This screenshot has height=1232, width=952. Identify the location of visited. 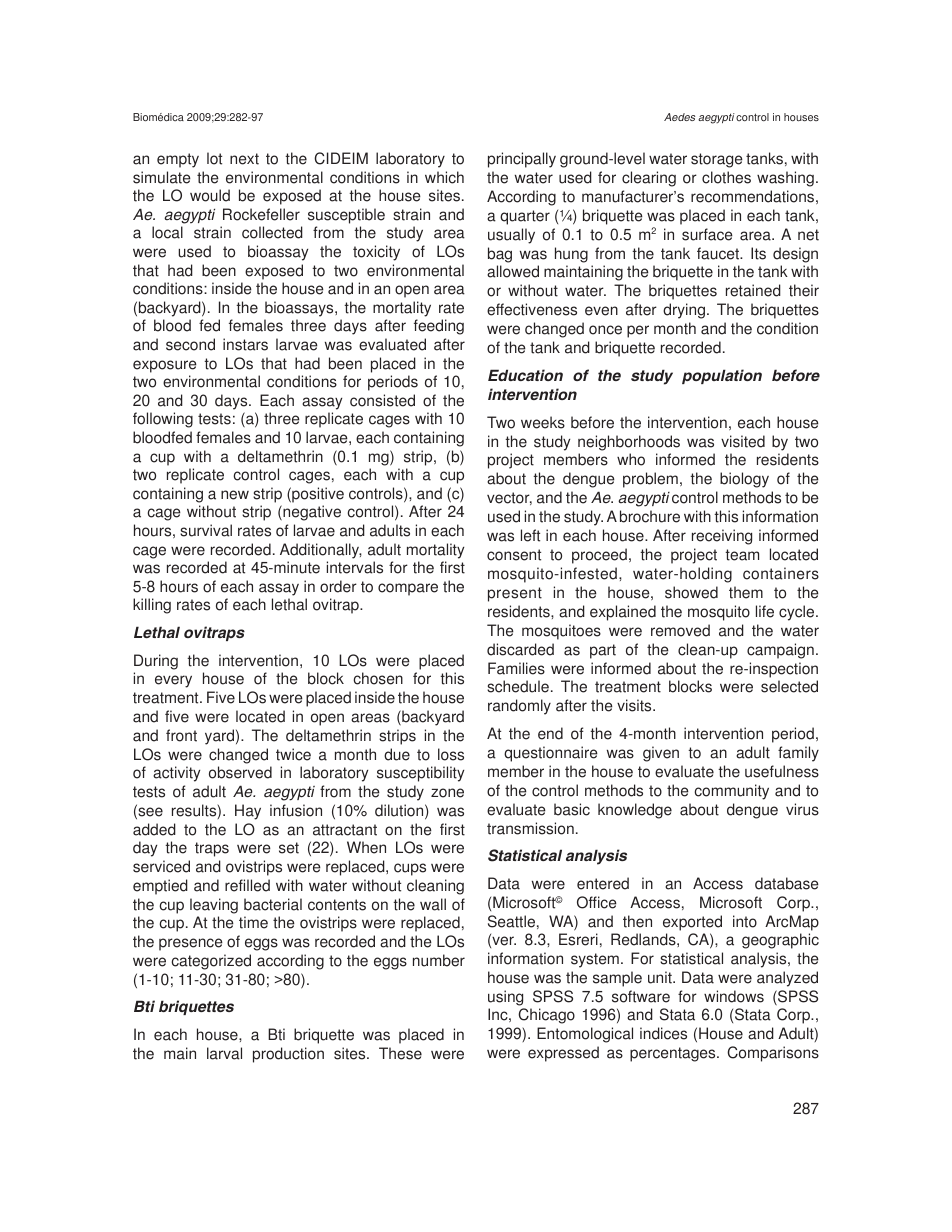
(743, 441).
